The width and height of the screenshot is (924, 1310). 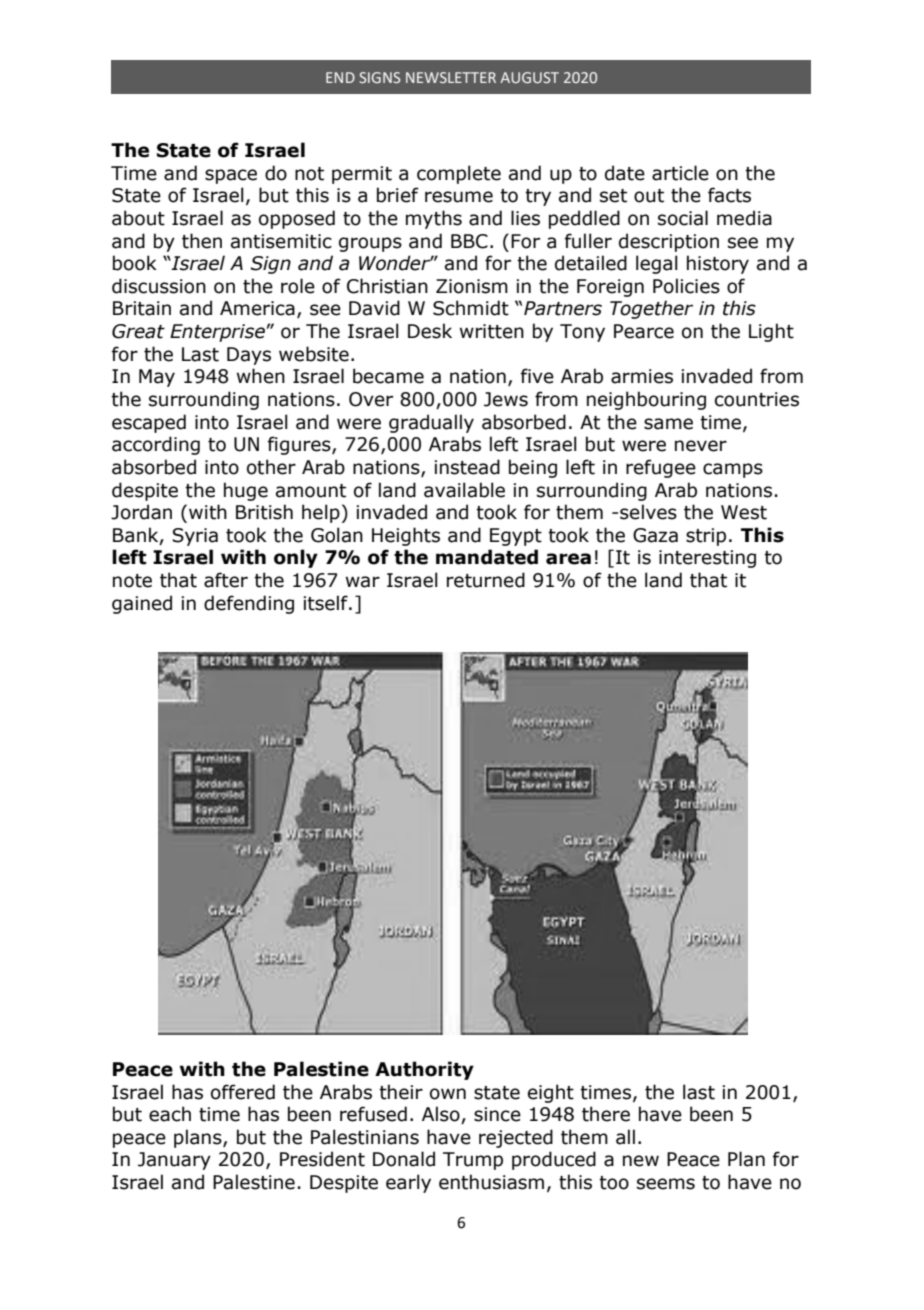 I want to click on Trump, so click(x=473, y=1161).
